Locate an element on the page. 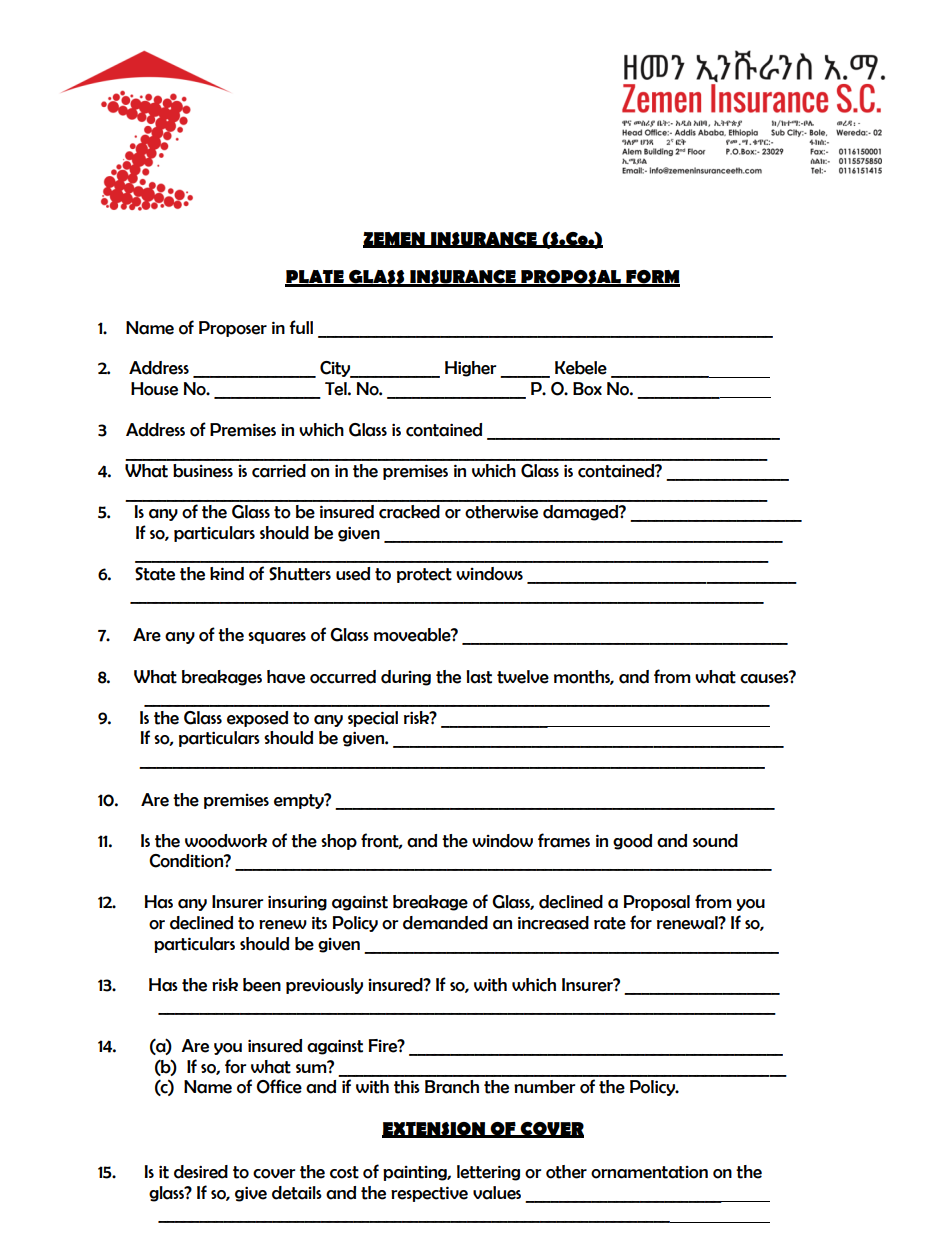 This image has height=1233, width=952. business is located at coordinates (203, 471).
